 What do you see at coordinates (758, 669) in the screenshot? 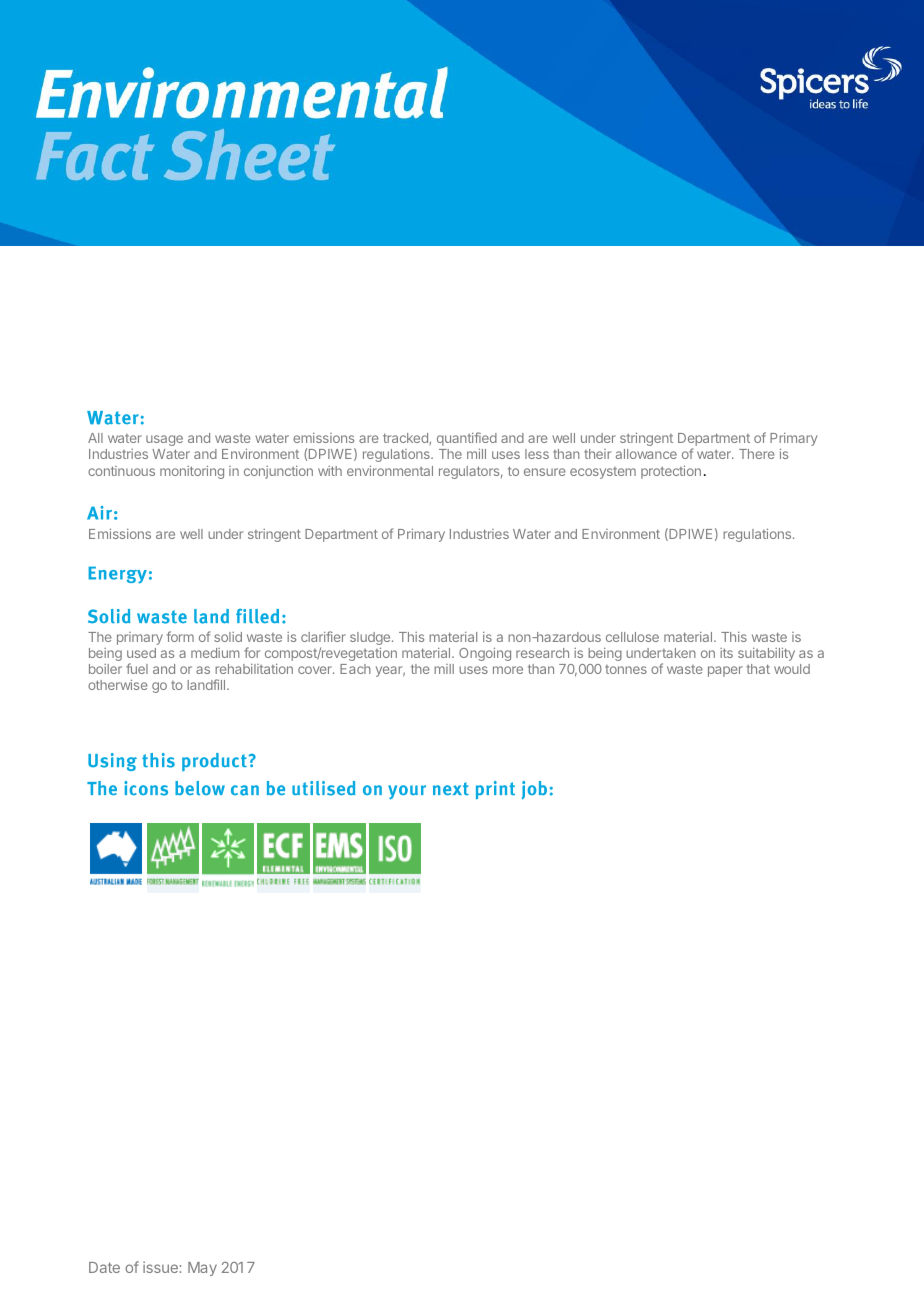
I see `that` at bounding box center [758, 669].
